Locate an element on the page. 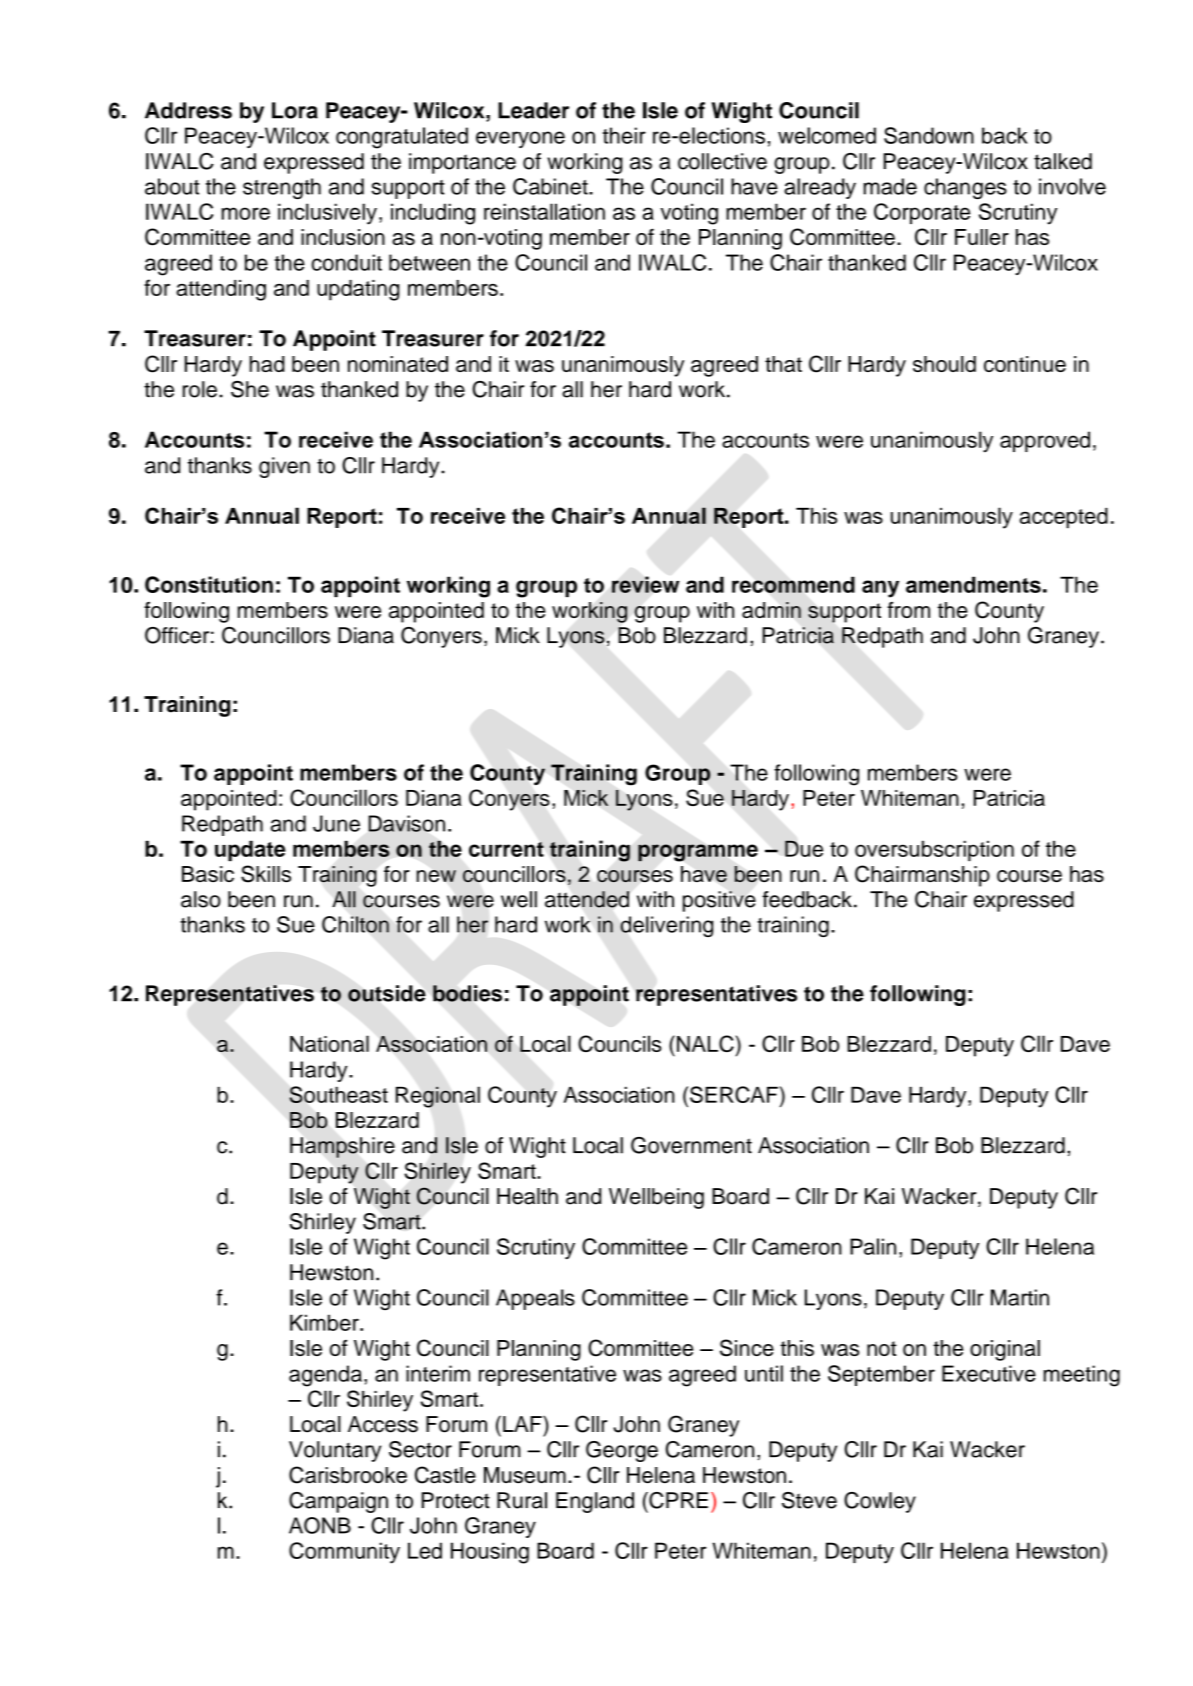  Palin is located at coordinates (873, 1246).
